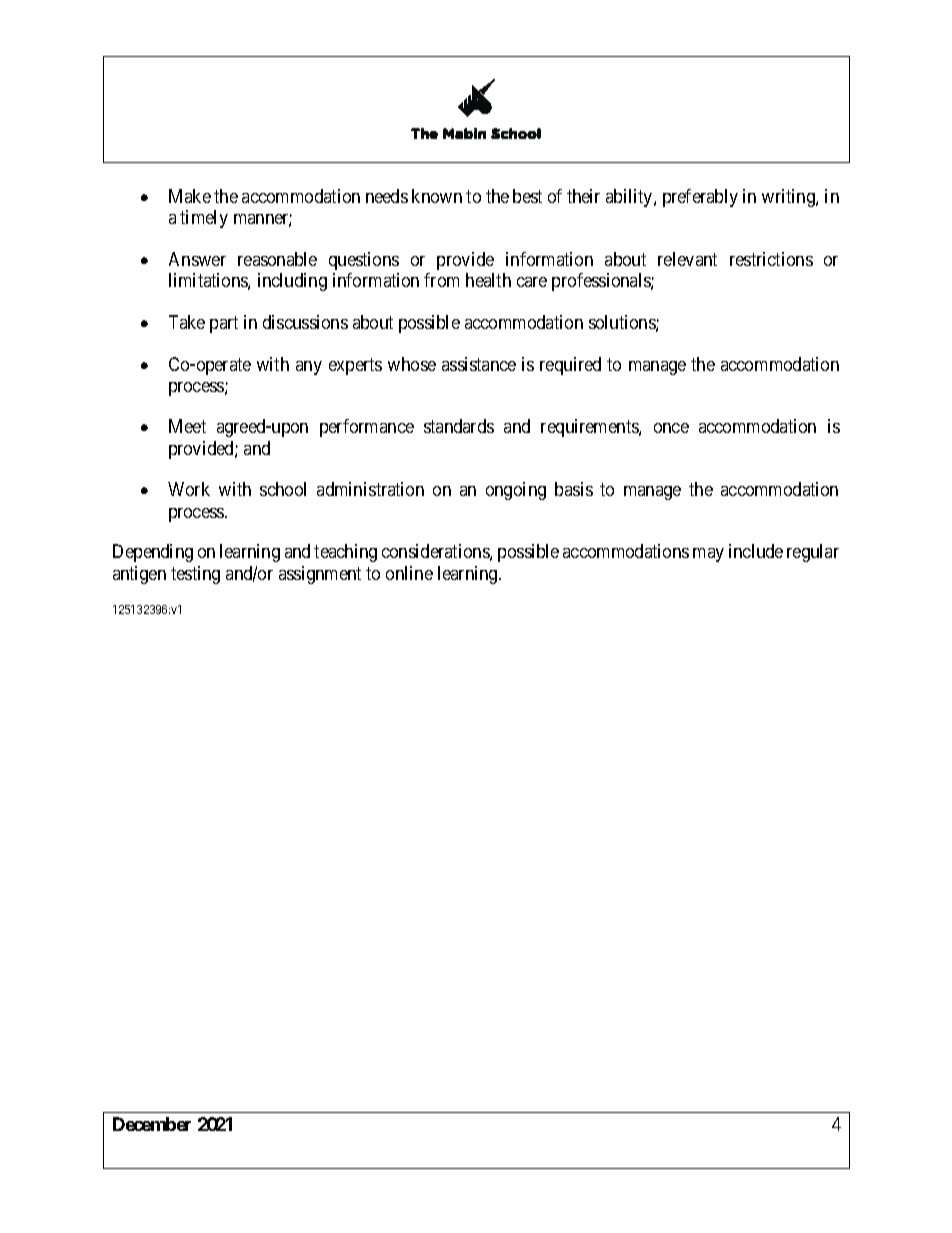 This screenshot has width=952, height=1233. I want to click on timely, so click(204, 219).
